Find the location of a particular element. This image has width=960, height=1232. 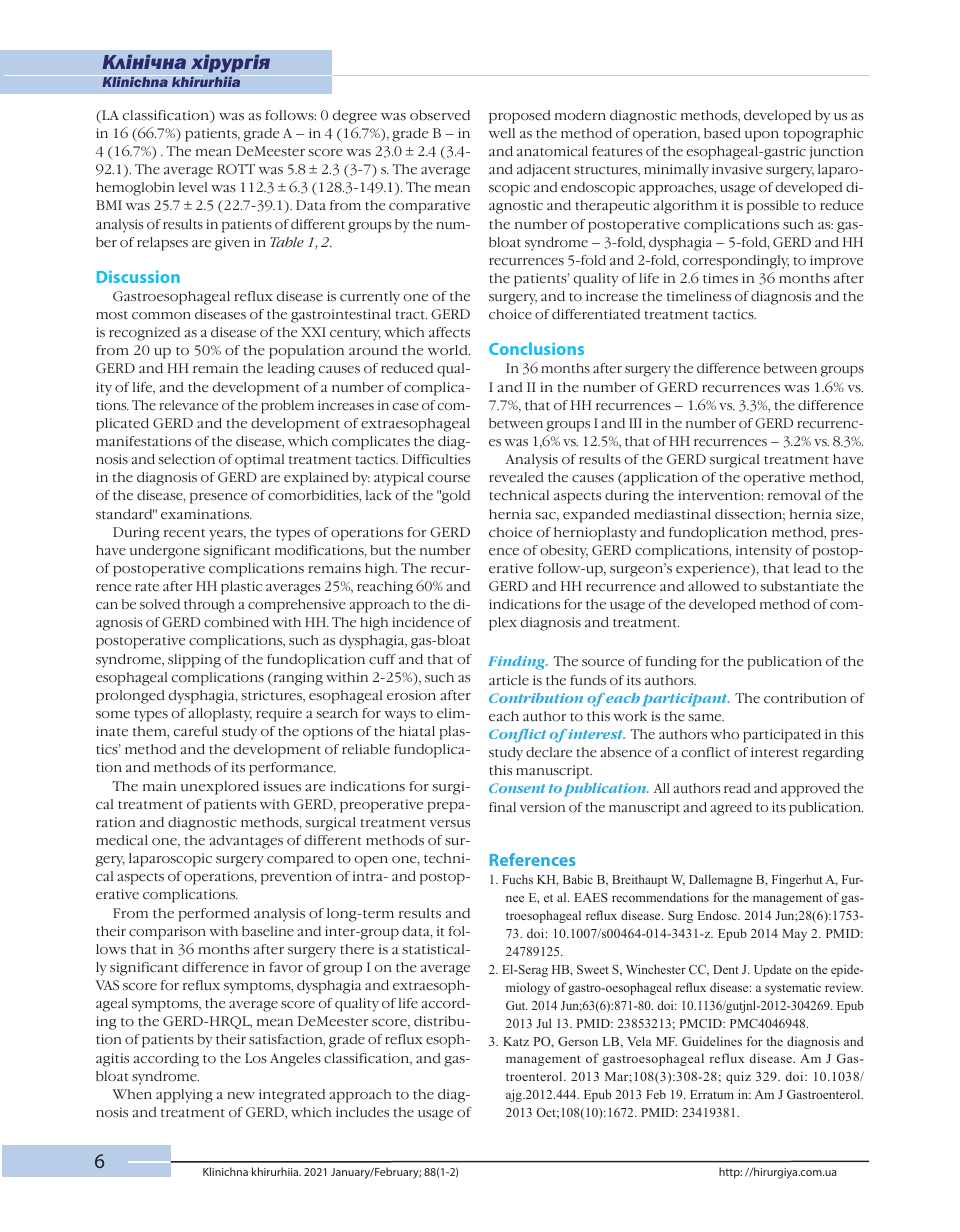

removal is located at coordinates (794, 495).
